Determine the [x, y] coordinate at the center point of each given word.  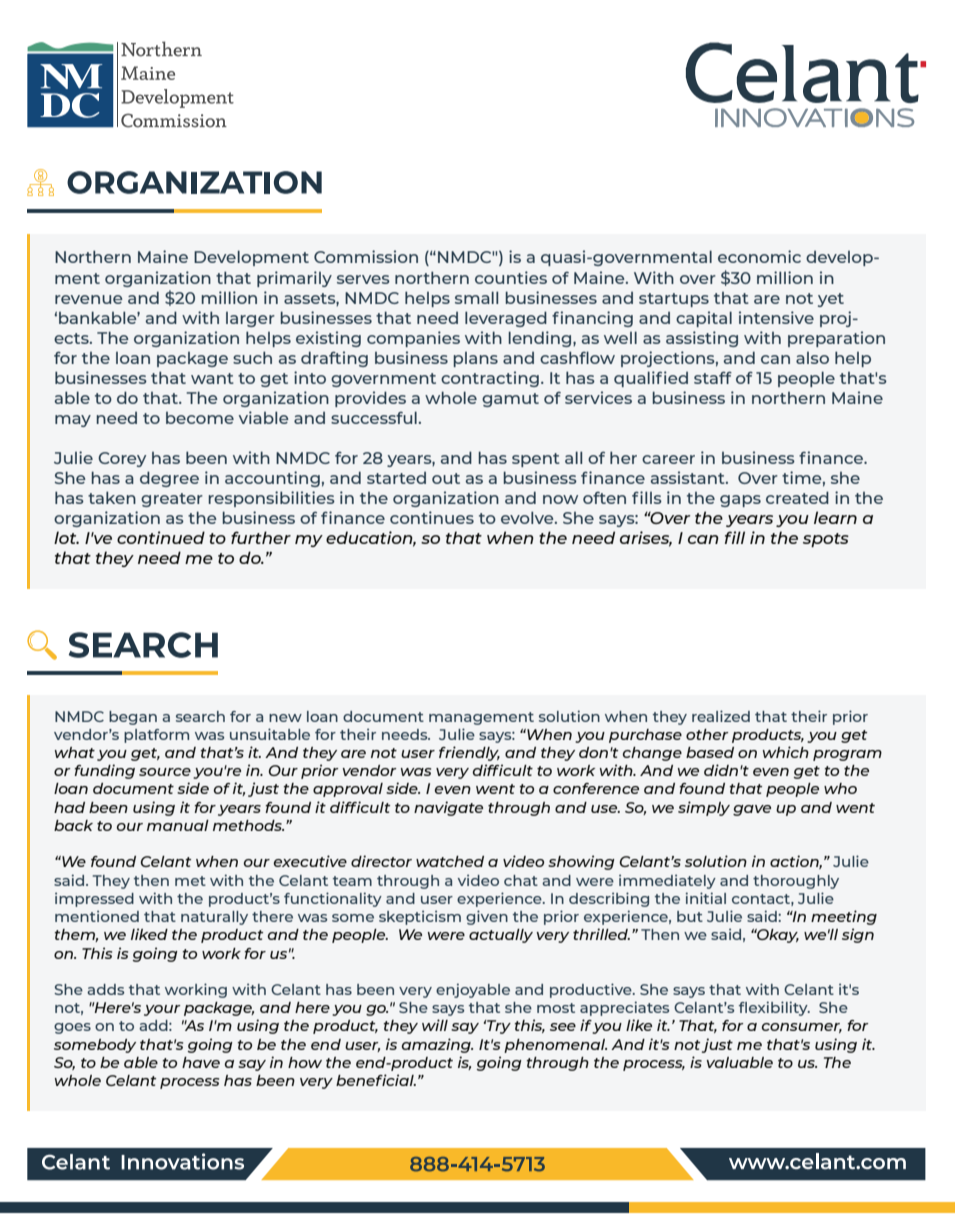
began [133, 718]
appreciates [624, 1008]
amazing [437, 1045]
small [476, 297]
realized [721, 716]
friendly [469, 753]
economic [759, 256]
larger [250, 319]
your [162, 1010]
